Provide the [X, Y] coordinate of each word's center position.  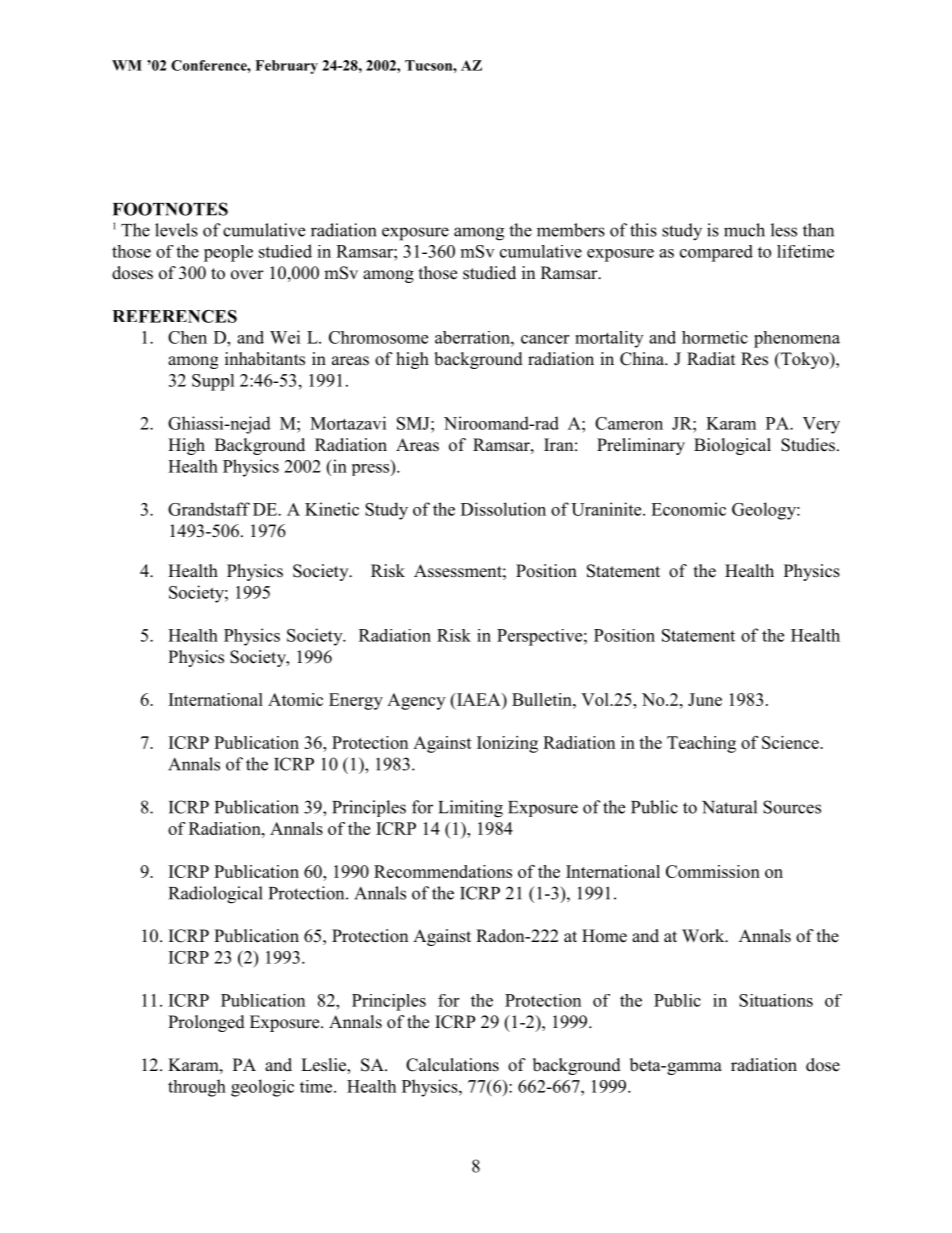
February [286, 67]
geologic [262, 1088]
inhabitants [265, 359]
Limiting [470, 809]
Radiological [216, 895]
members [571, 230]
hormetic [715, 337]
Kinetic [332, 509]
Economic [688, 509]
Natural [729, 807]
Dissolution [503, 509]
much [744, 230]
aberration [473, 337]
